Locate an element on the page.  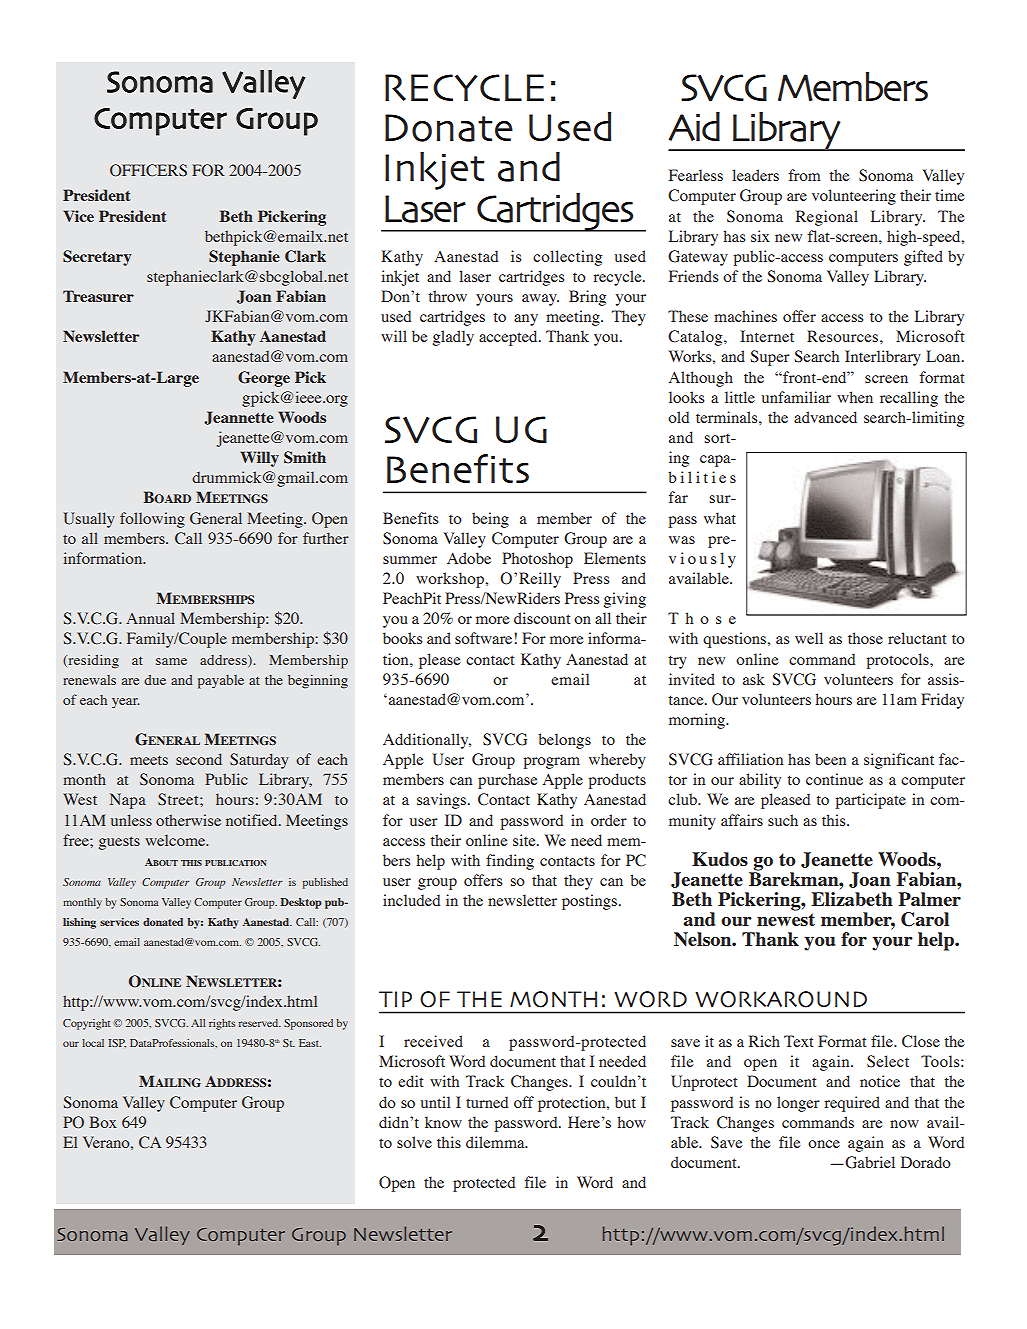
software is located at coordinates (485, 638).
